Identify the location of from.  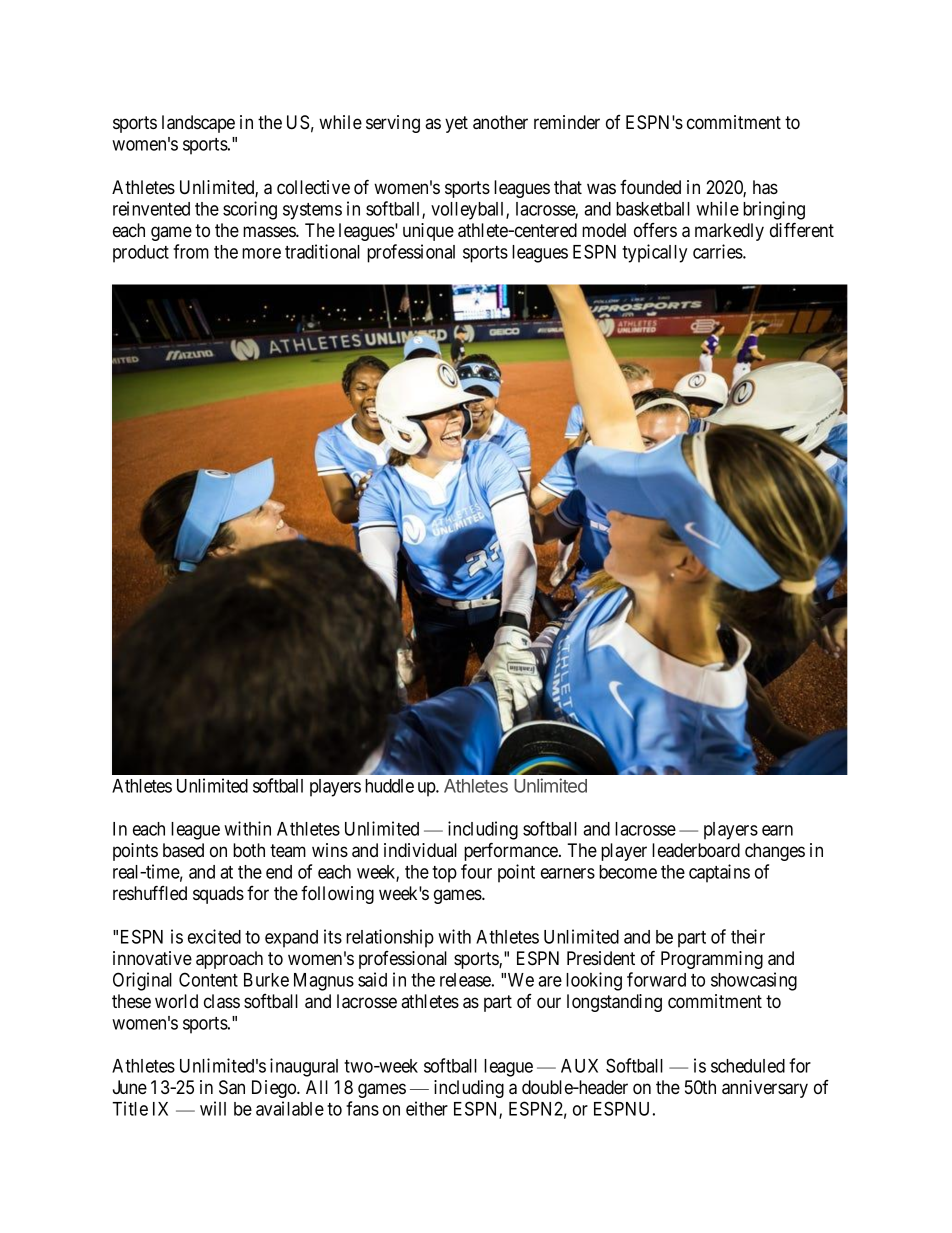
(191, 251).
